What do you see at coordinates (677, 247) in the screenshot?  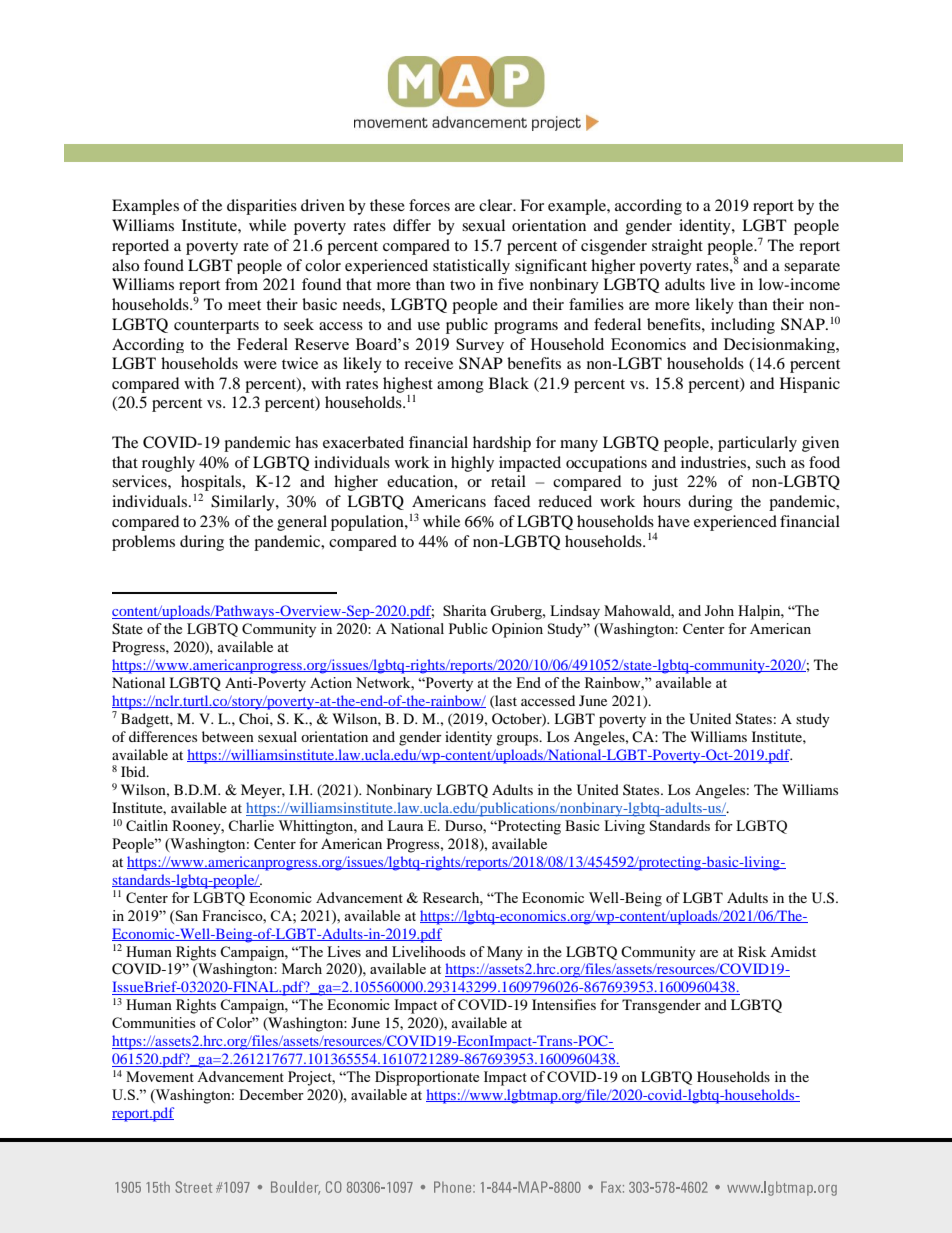 I see `straight` at bounding box center [677, 247].
